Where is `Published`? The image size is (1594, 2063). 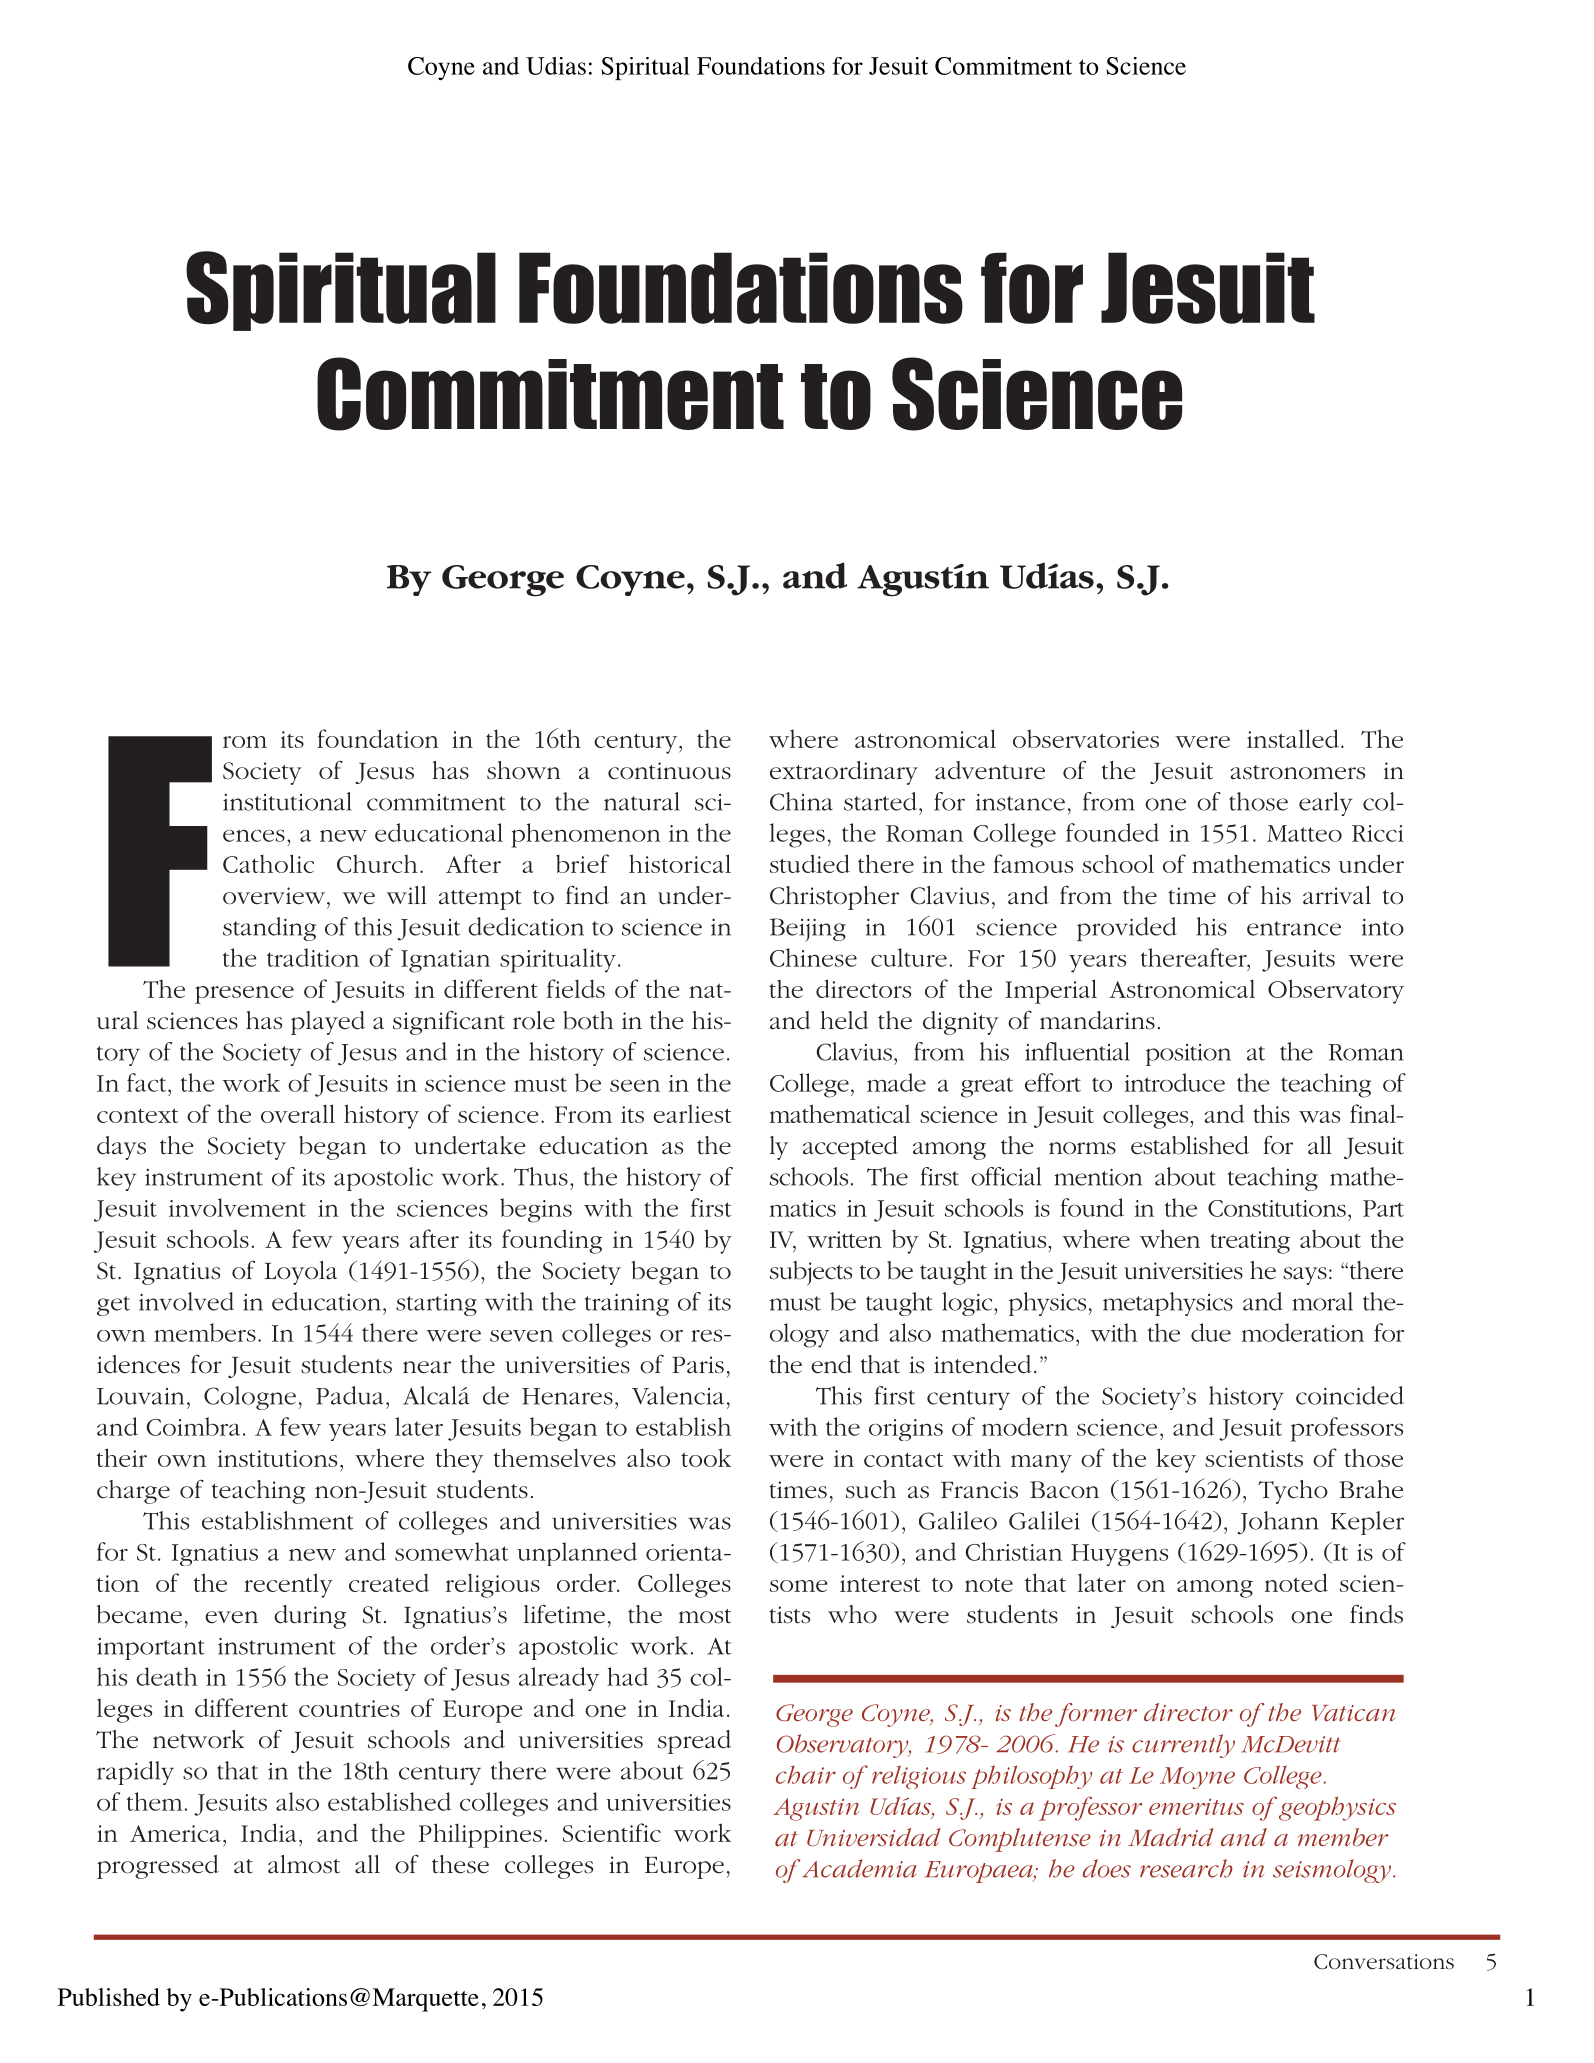 Published is located at coordinates (109, 1997).
